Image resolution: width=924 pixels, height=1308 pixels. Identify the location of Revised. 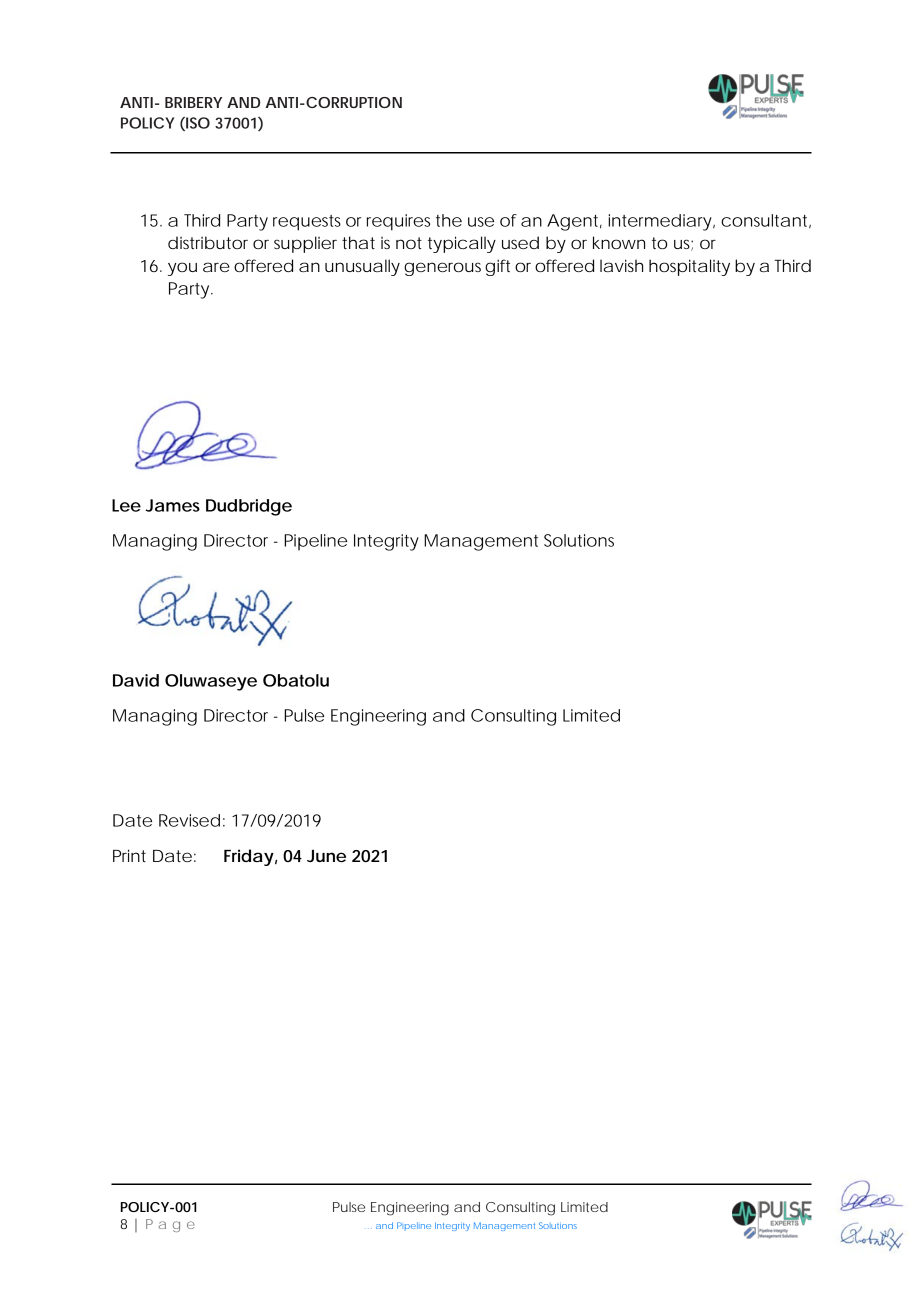
(189, 820).
